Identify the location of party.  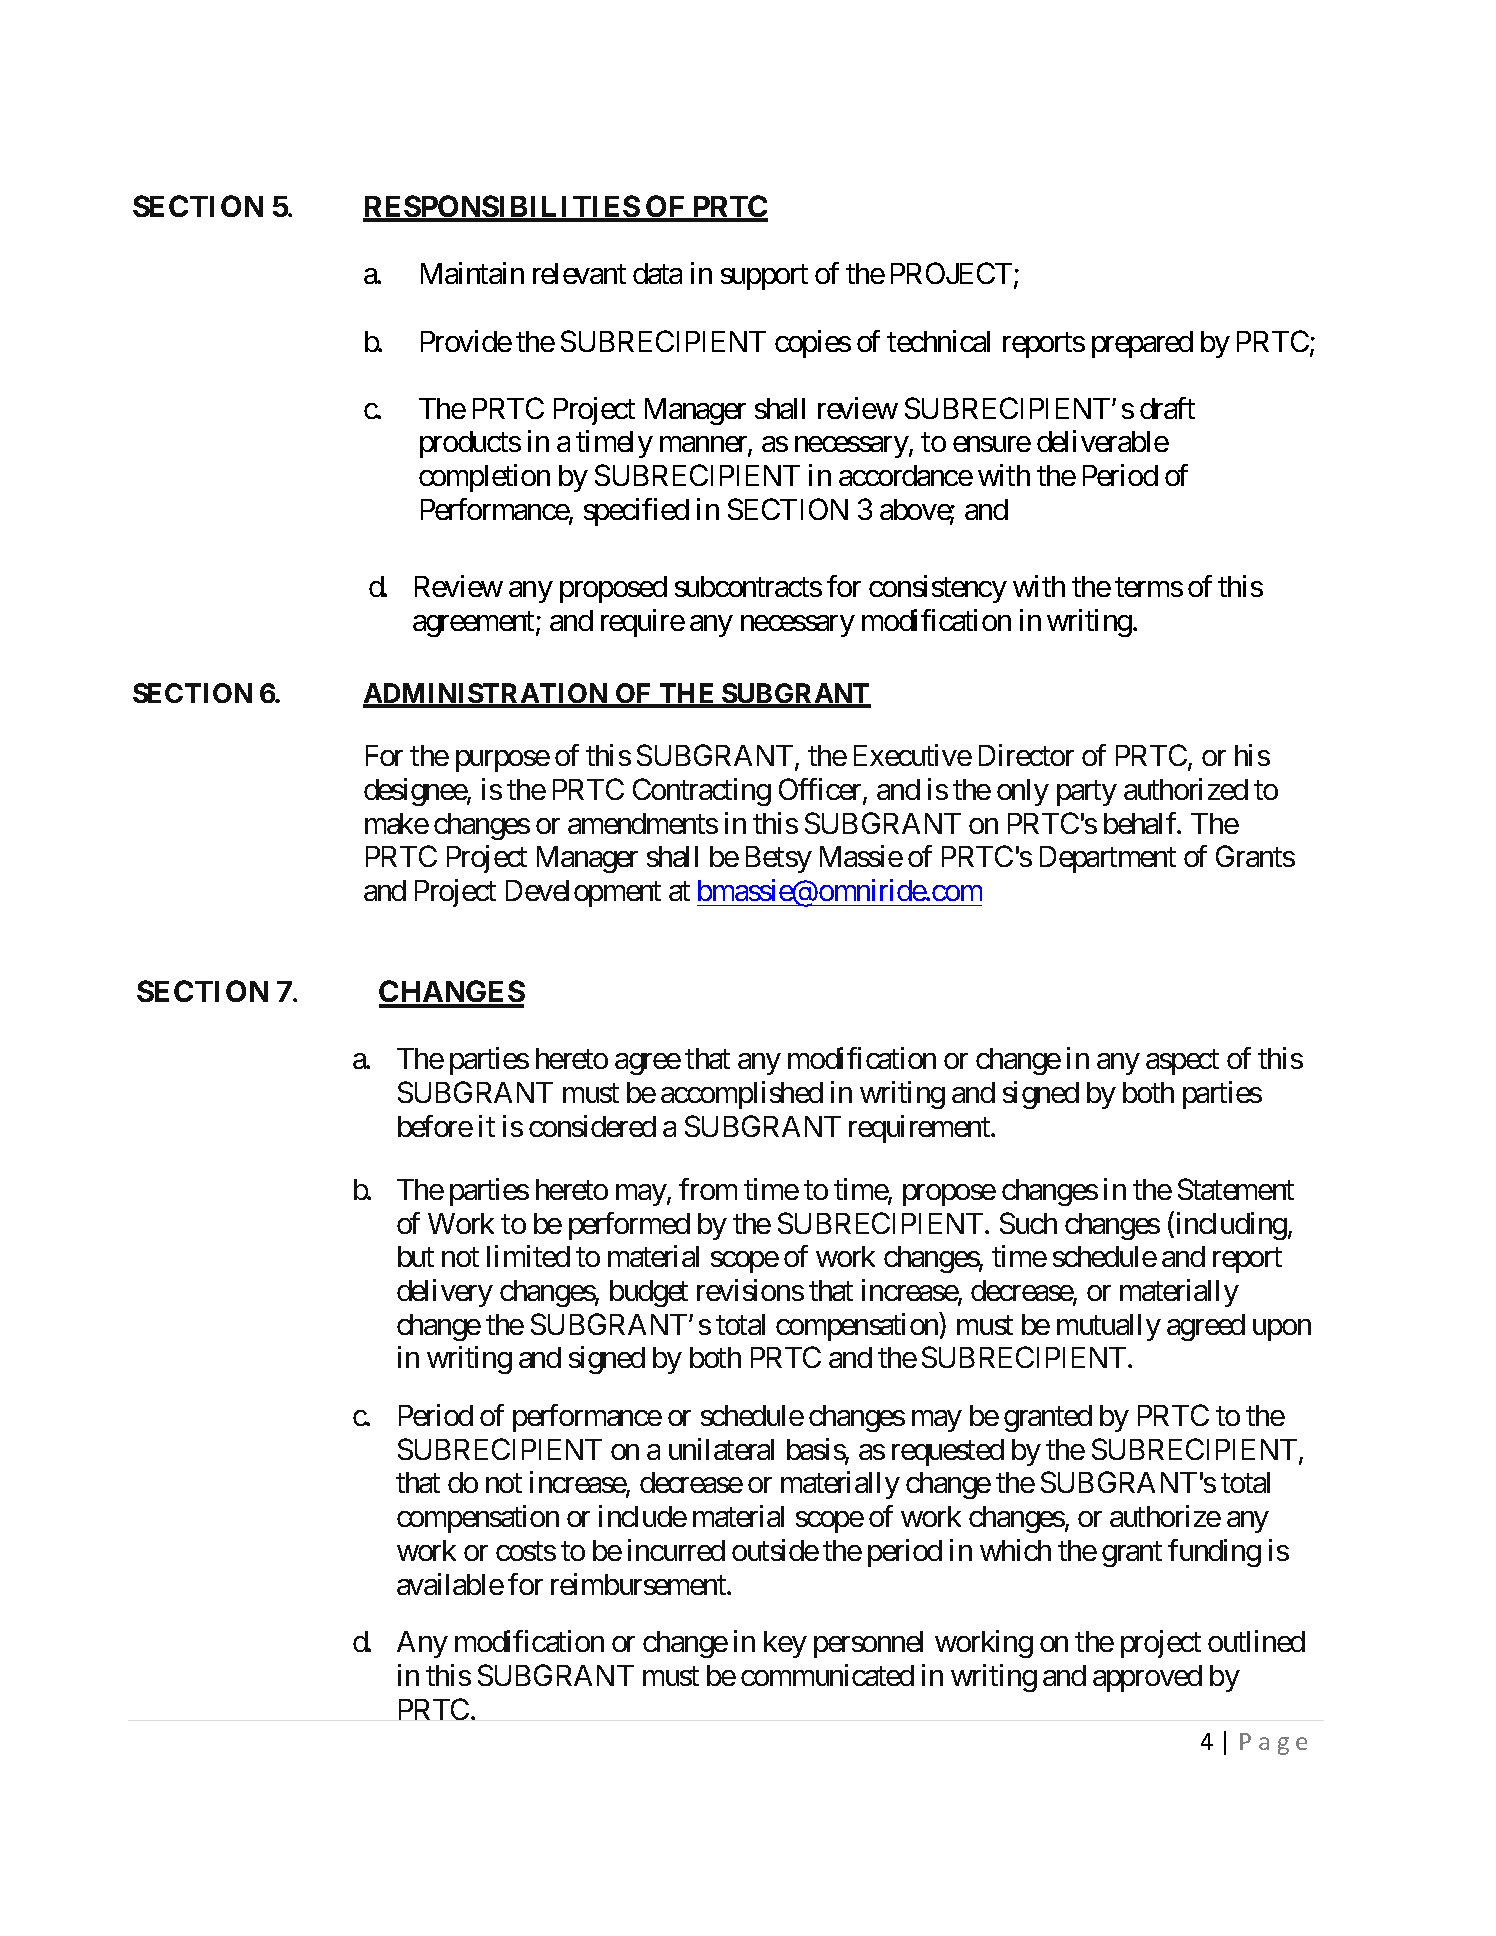
(1087, 793).
